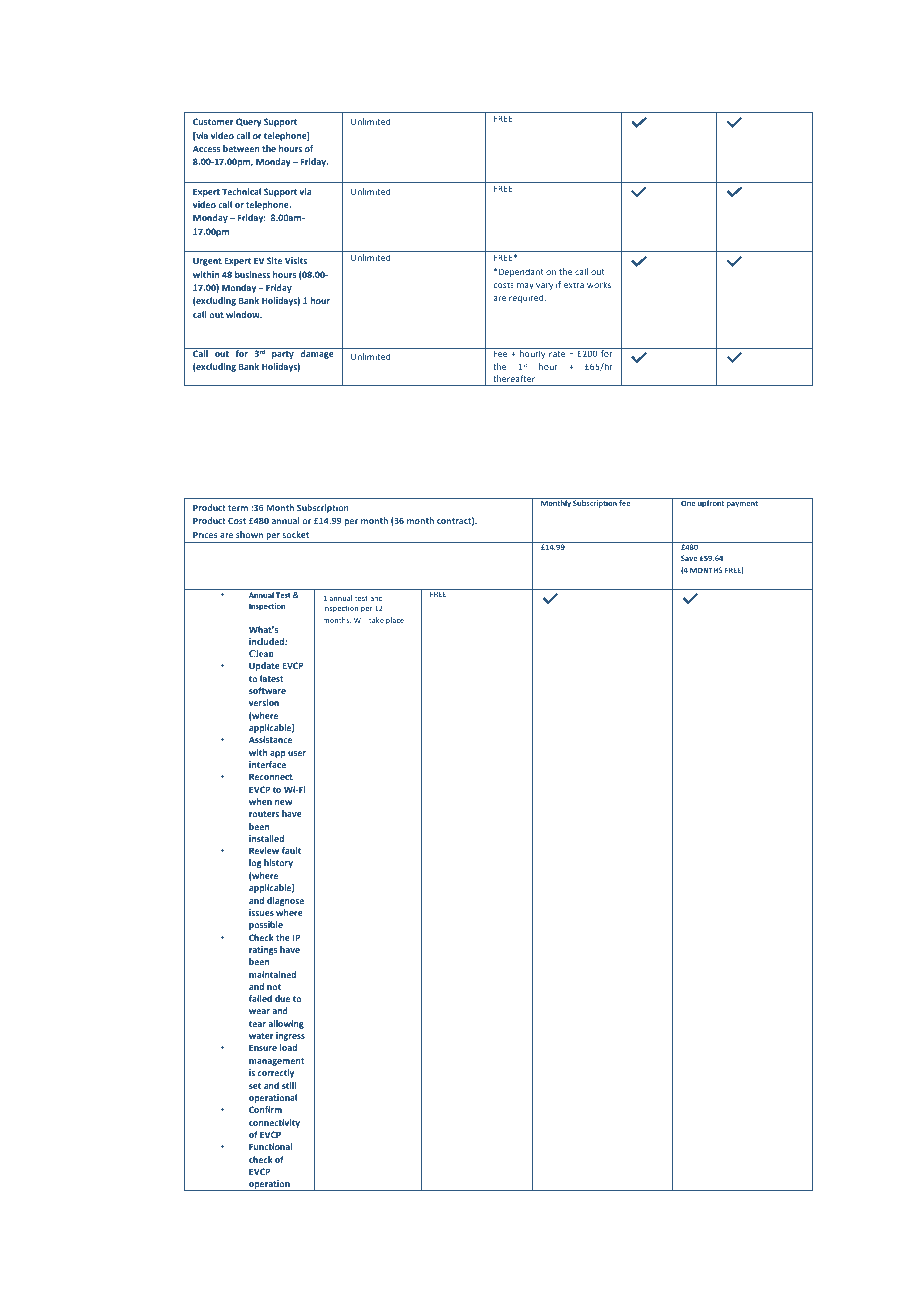  What do you see at coordinates (291, 850) in the image?
I see `fault` at bounding box center [291, 850].
